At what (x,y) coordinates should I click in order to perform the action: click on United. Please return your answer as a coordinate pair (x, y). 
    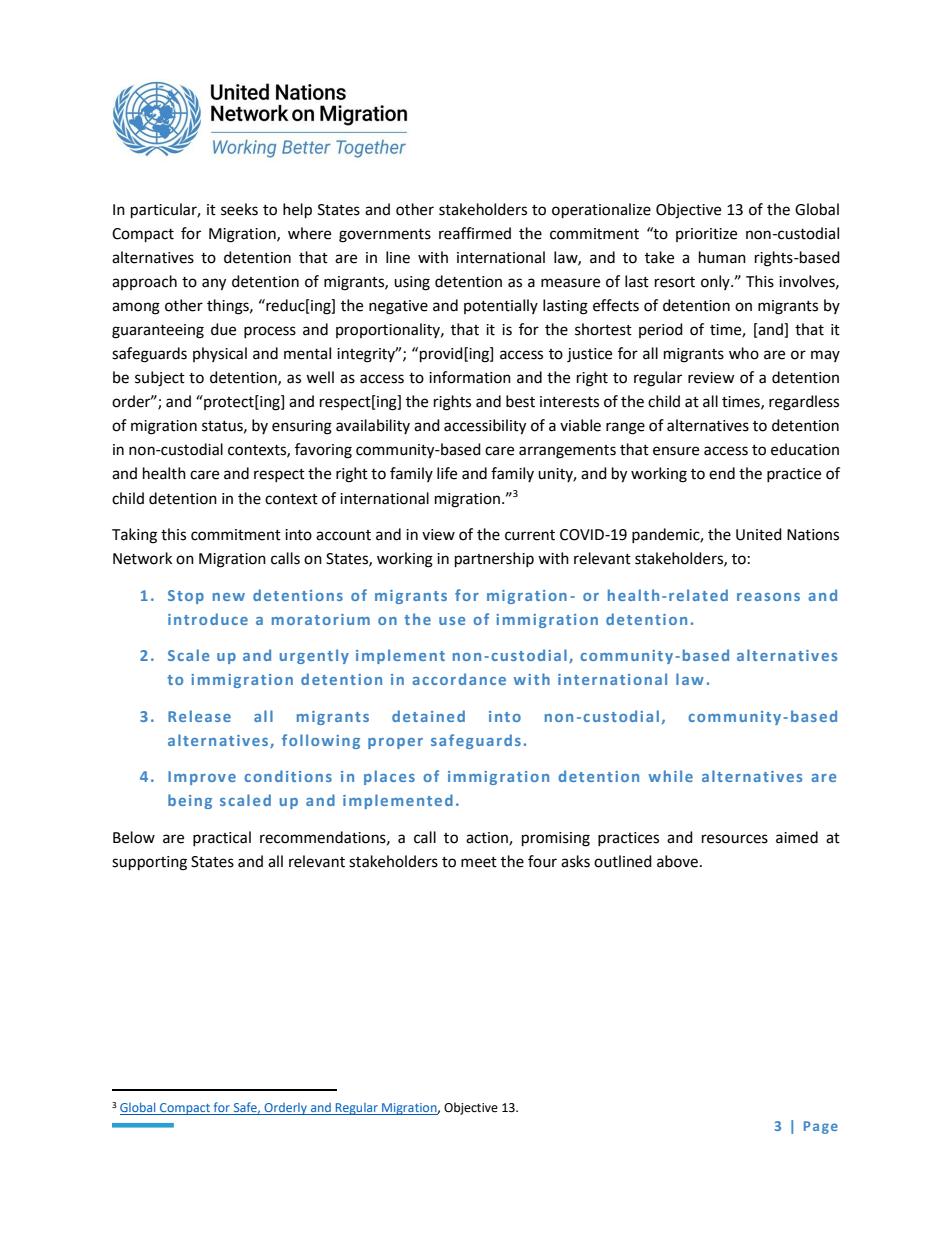
    Looking at the image, I should click on (759, 534).
